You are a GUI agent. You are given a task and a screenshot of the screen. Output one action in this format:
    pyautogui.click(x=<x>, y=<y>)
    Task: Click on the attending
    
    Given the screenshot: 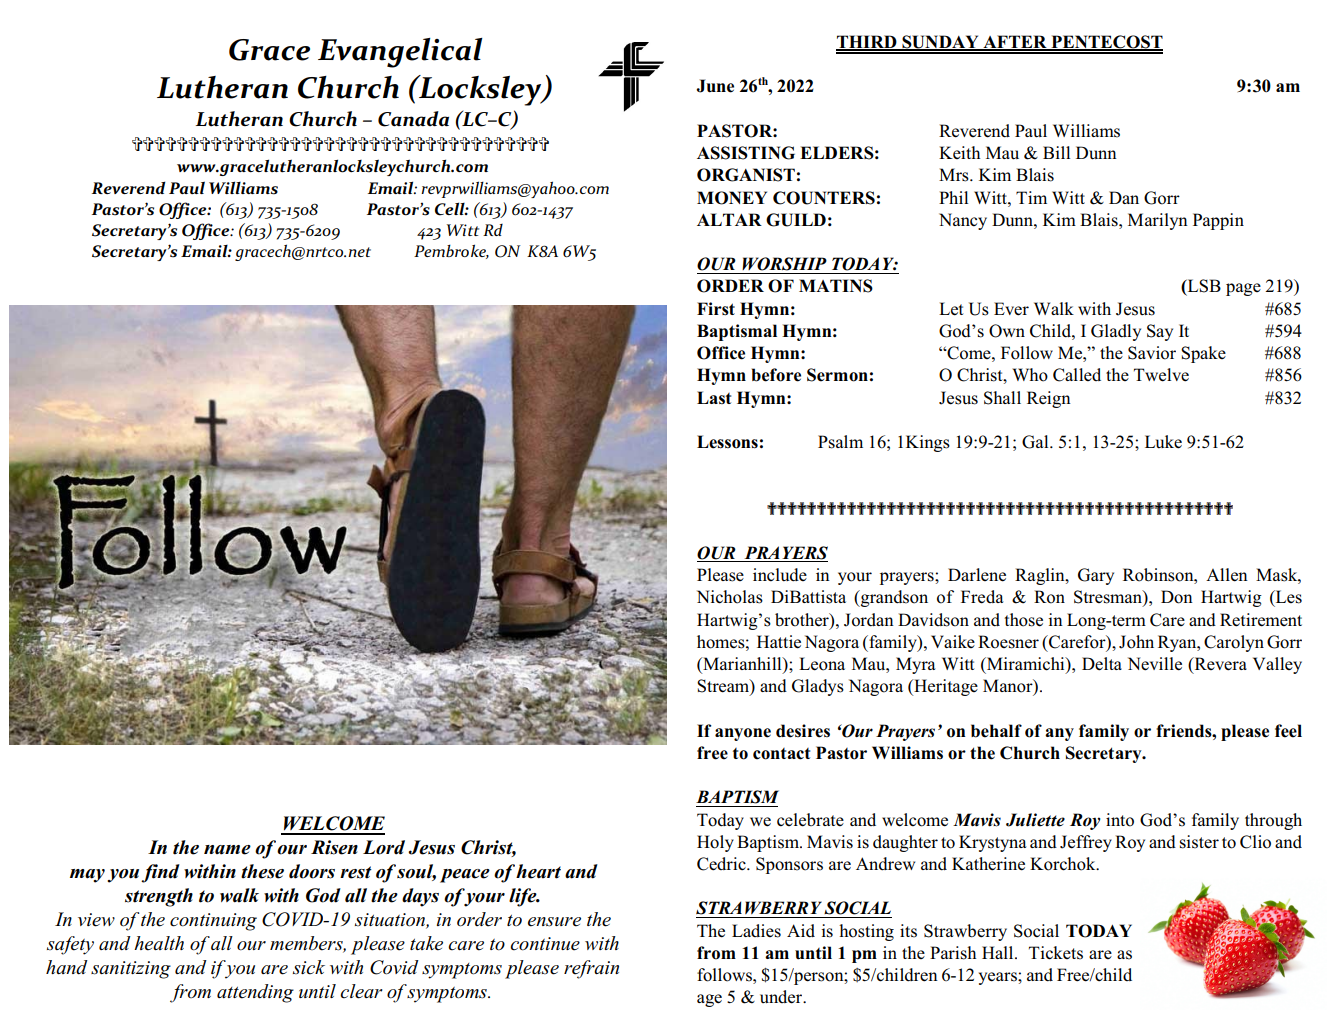 What is the action you would take?
    pyautogui.click(x=255, y=993)
